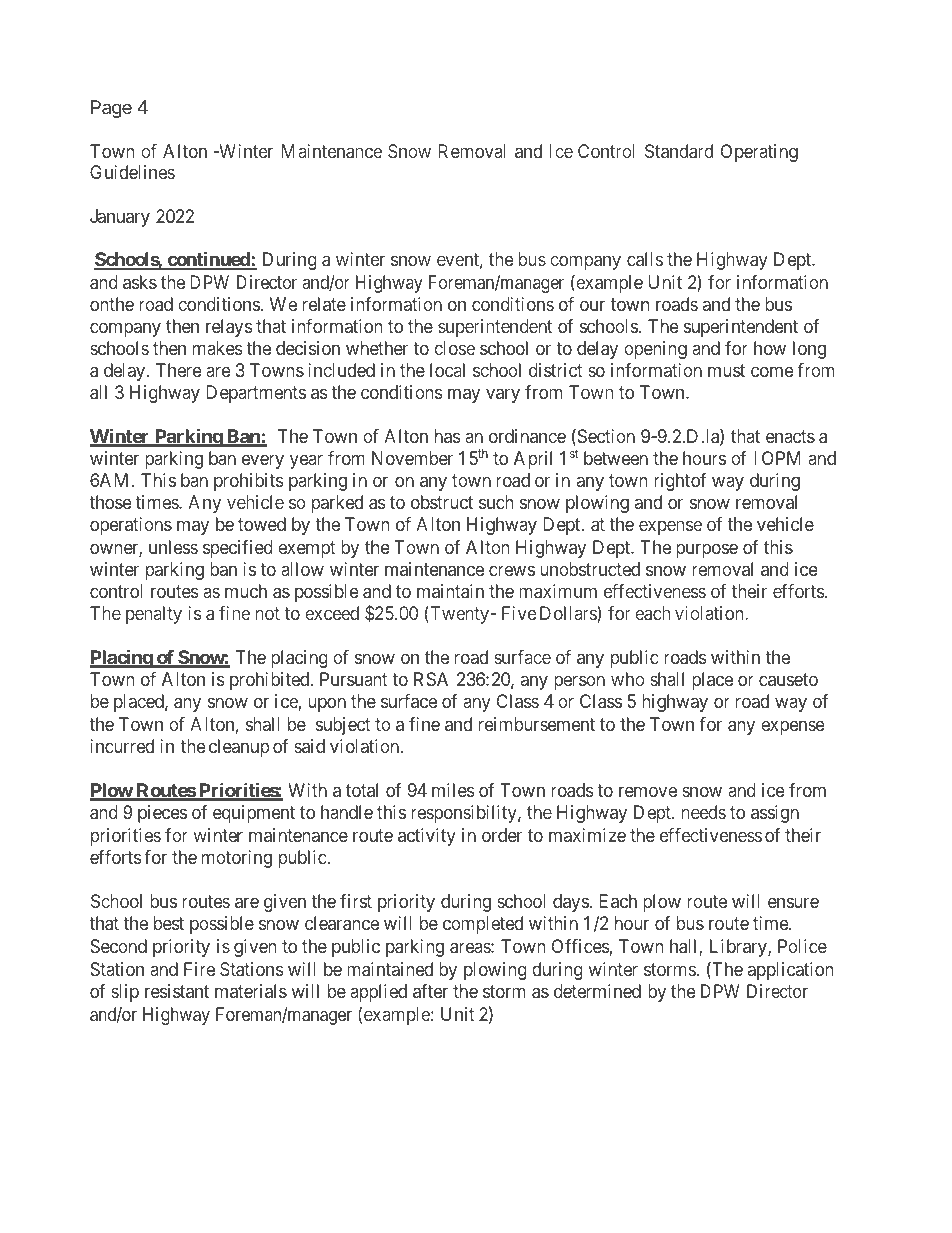  I want to click on prohibited, so click(271, 681).
